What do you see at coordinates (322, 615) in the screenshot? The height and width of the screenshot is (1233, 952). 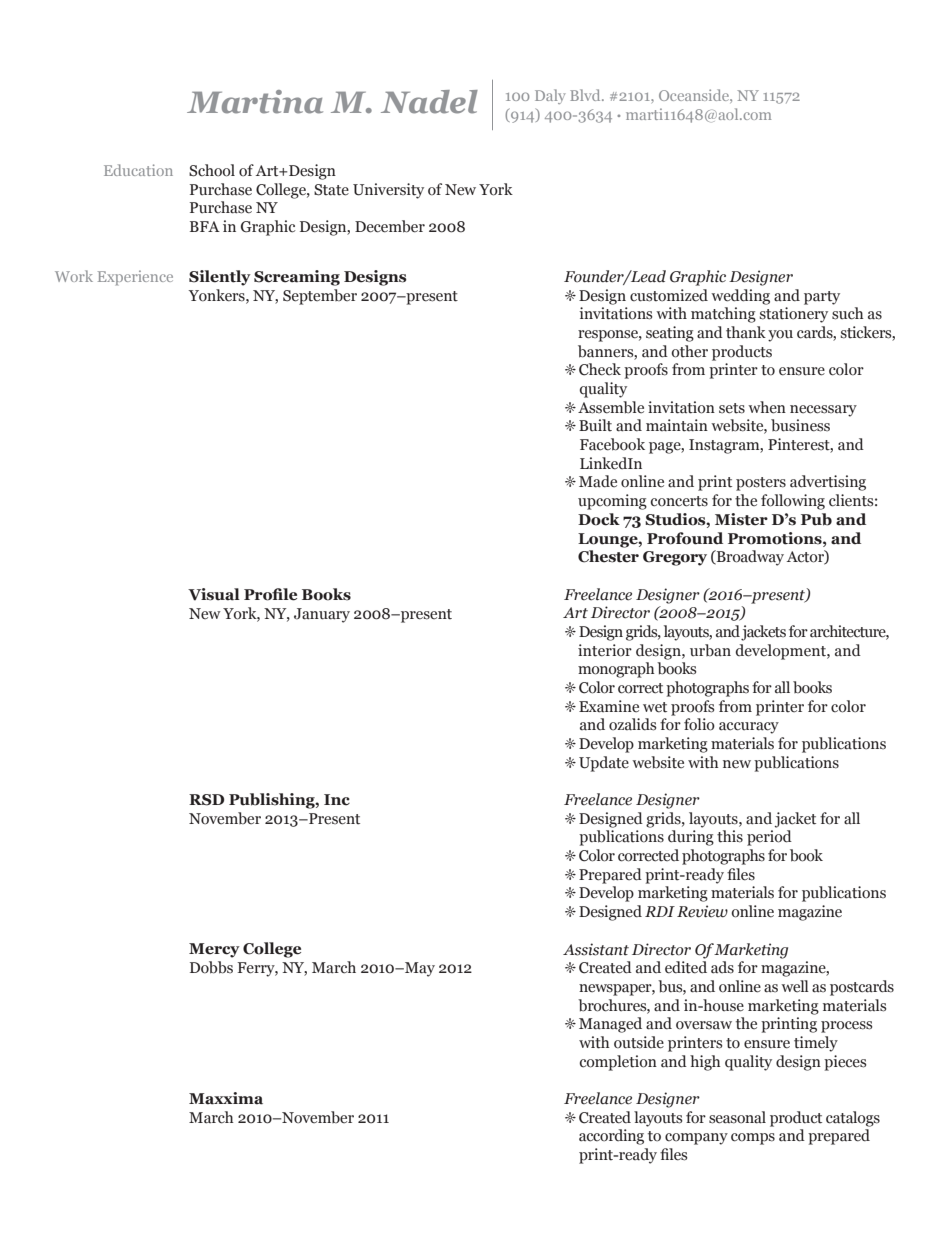 I see `January` at bounding box center [322, 615].
